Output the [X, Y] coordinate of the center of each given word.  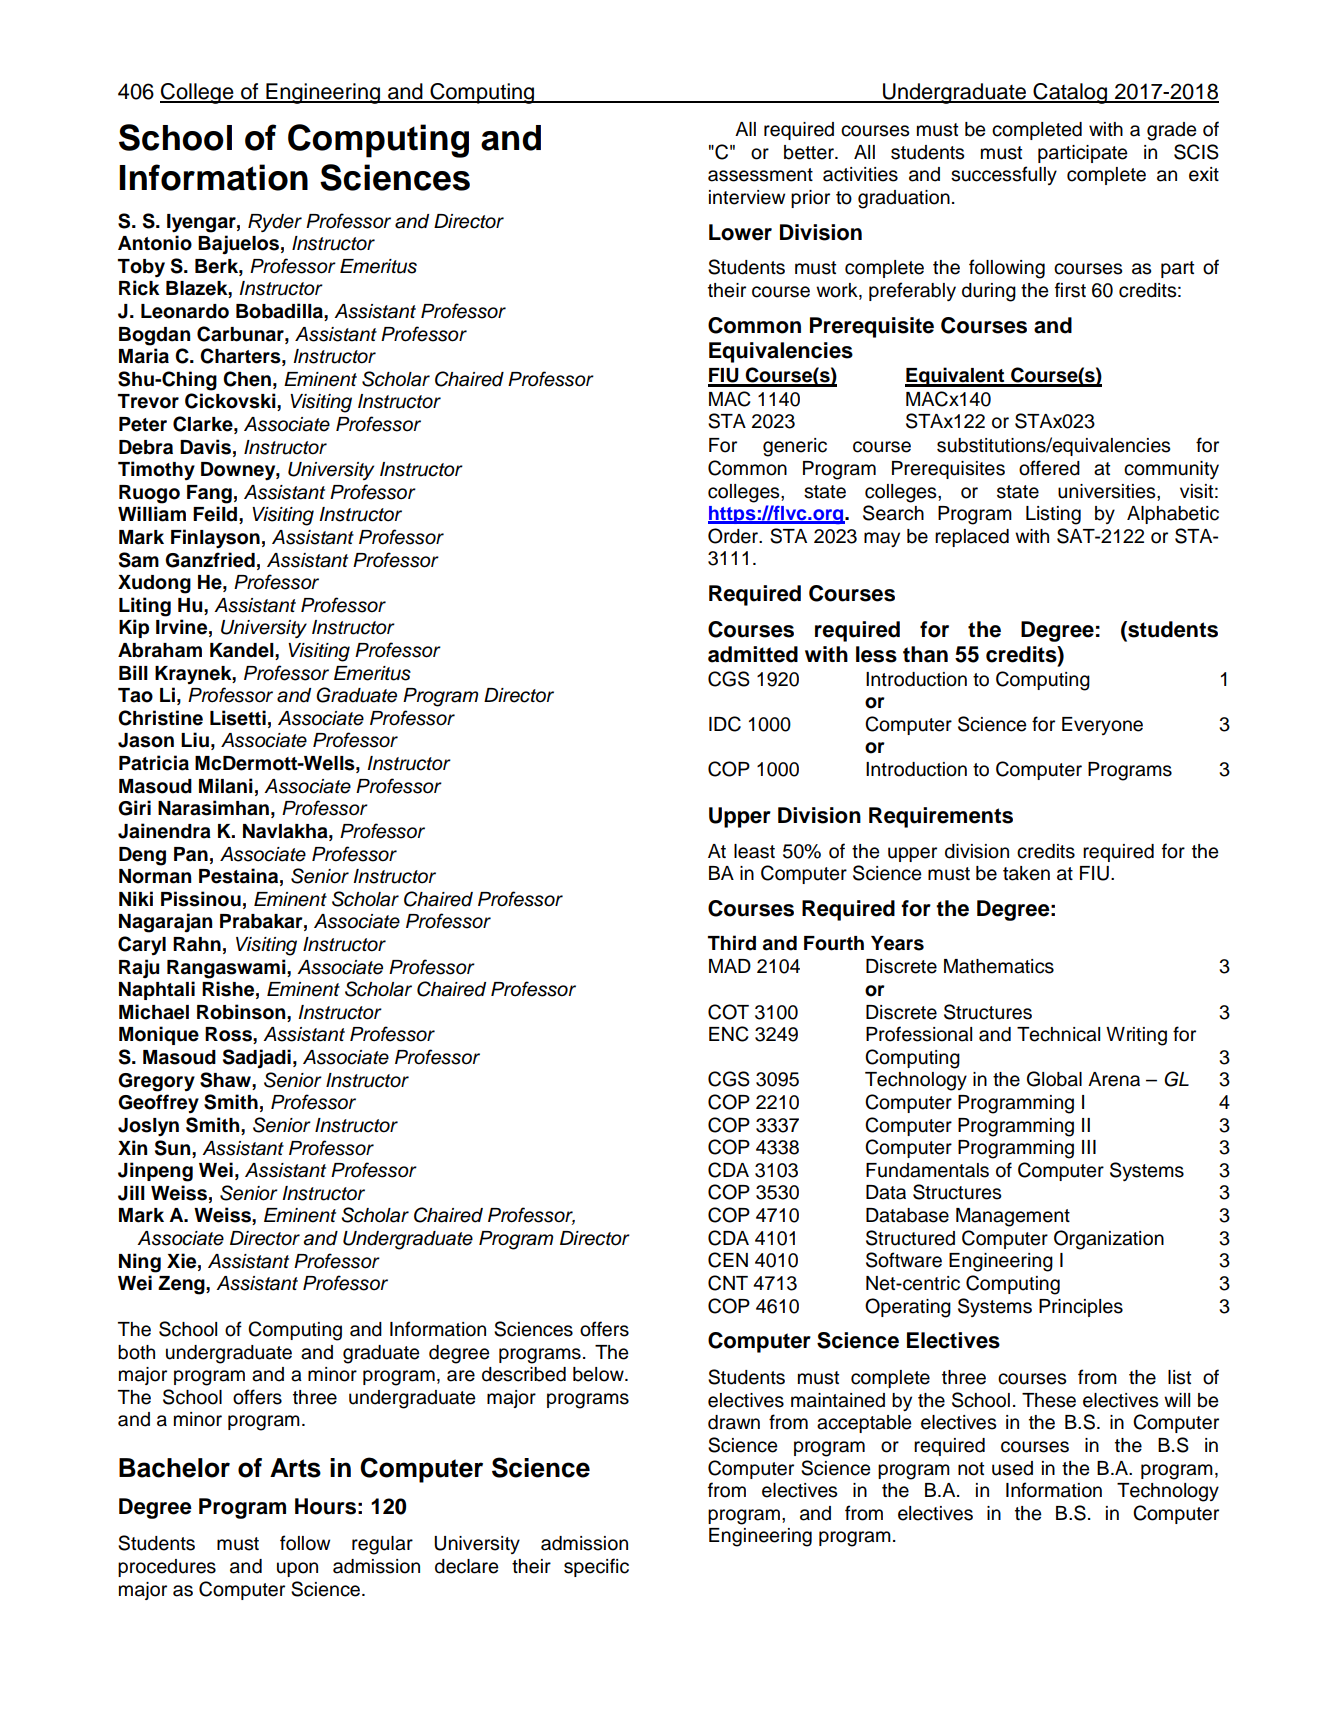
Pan [191, 854]
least [754, 851]
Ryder [275, 223]
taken [1026, 873]
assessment [760, 175]
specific [596, 1567]
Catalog [1070, 93]
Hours [325, 1506]
